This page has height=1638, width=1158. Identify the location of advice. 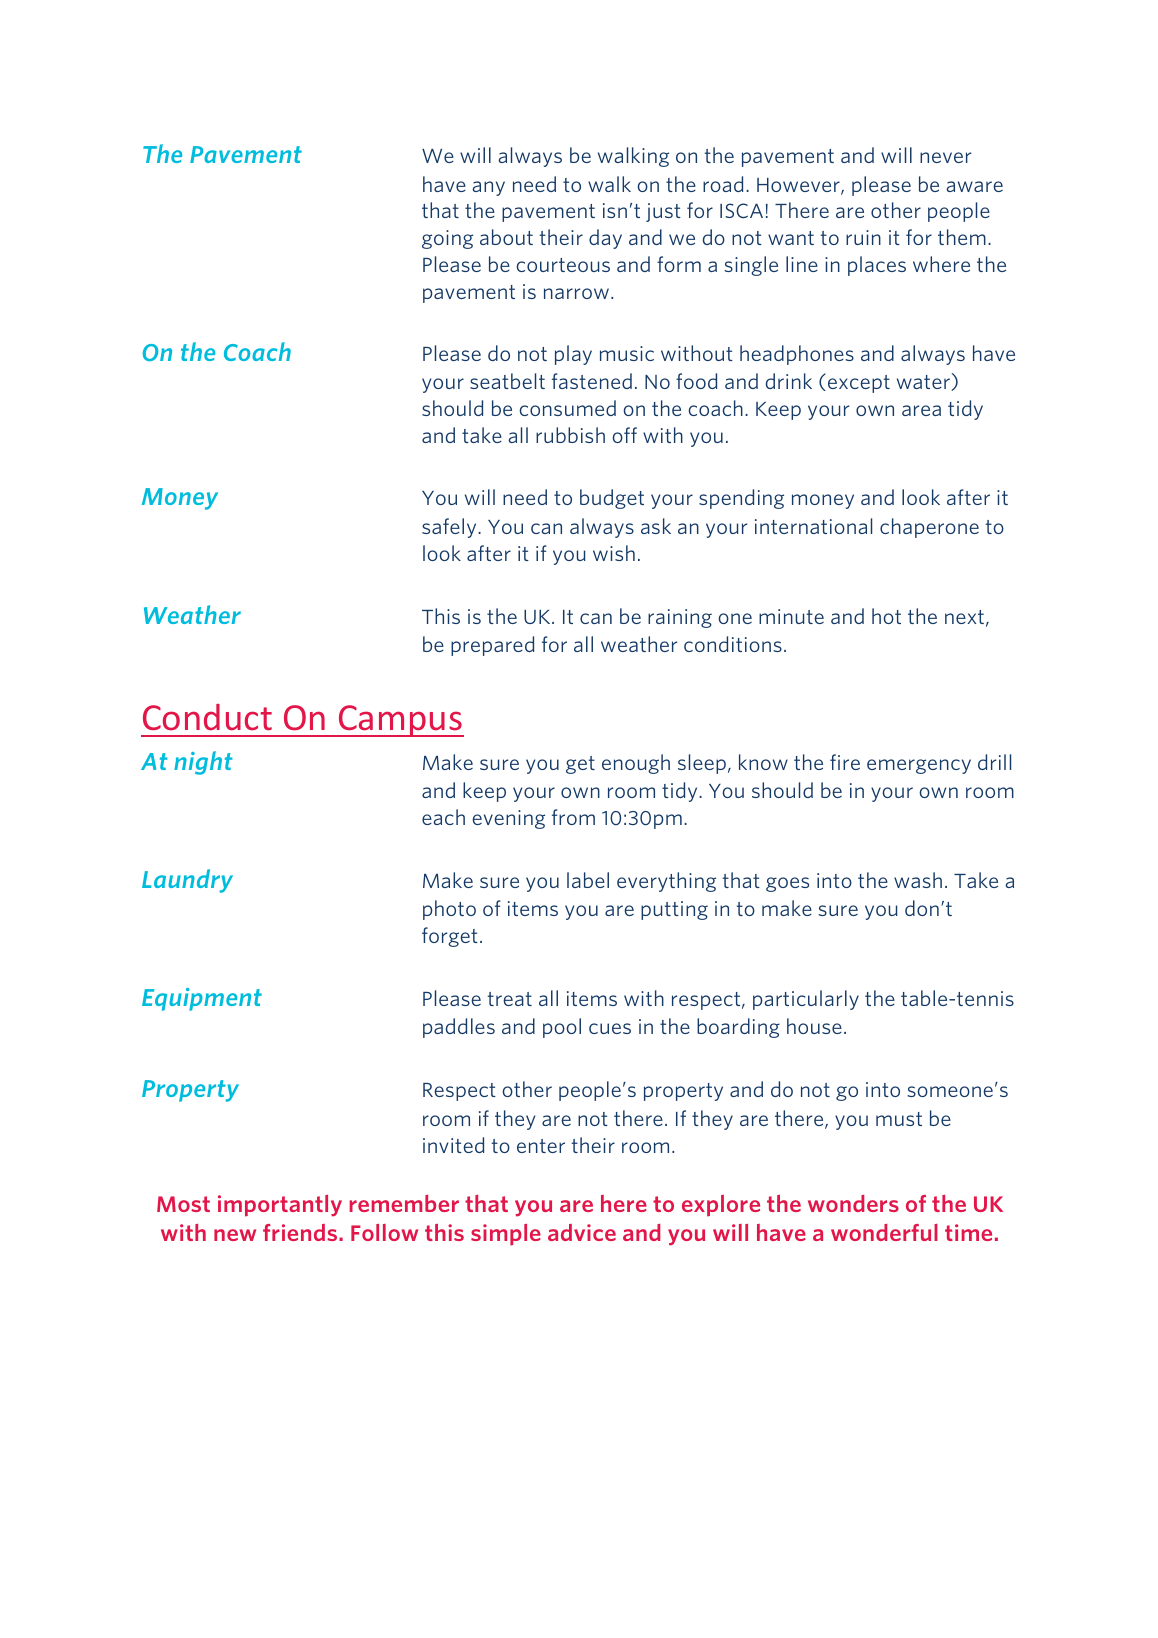
(582, 1232).
